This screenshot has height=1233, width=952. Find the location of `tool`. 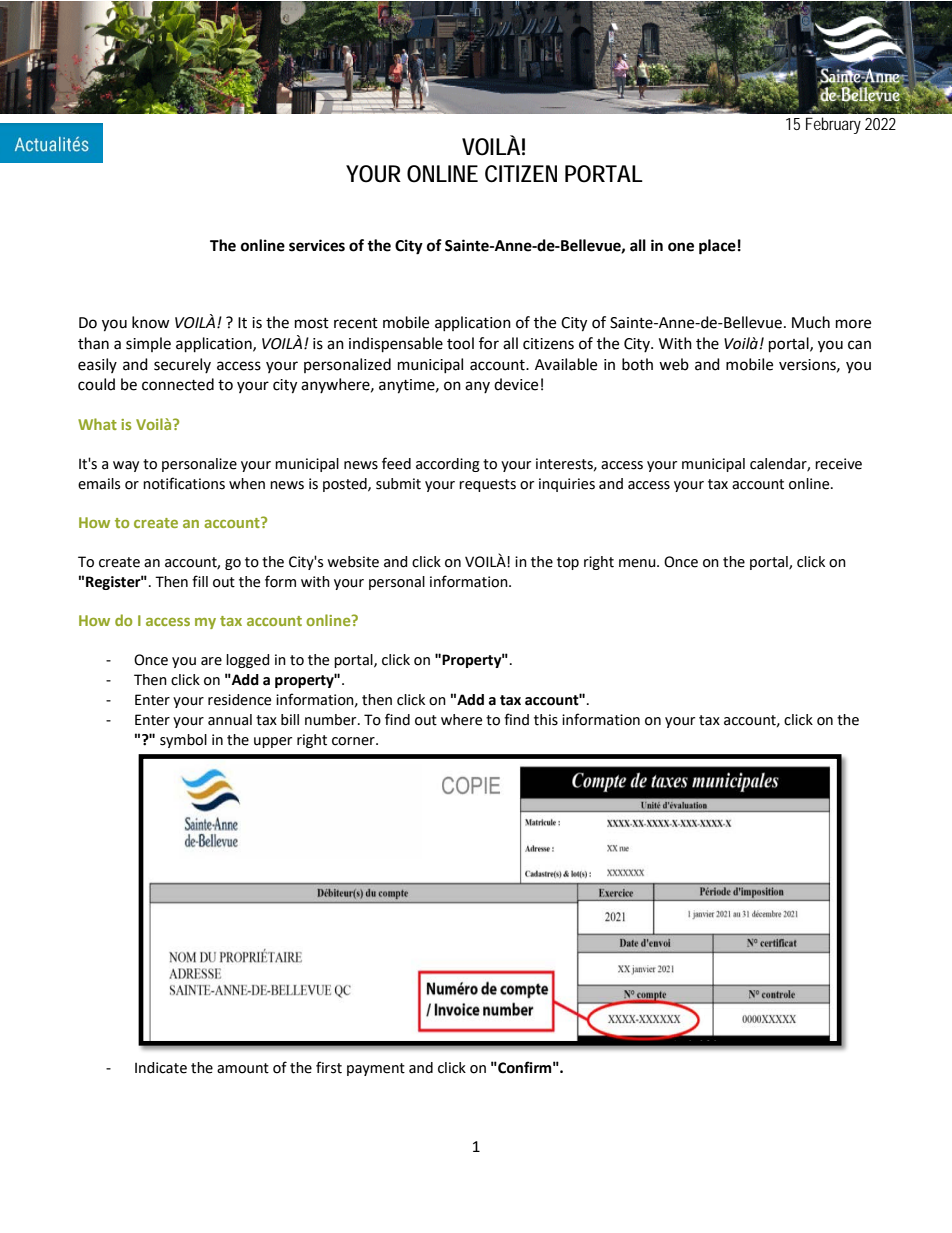

tool is located at coordinates (460, 343).
